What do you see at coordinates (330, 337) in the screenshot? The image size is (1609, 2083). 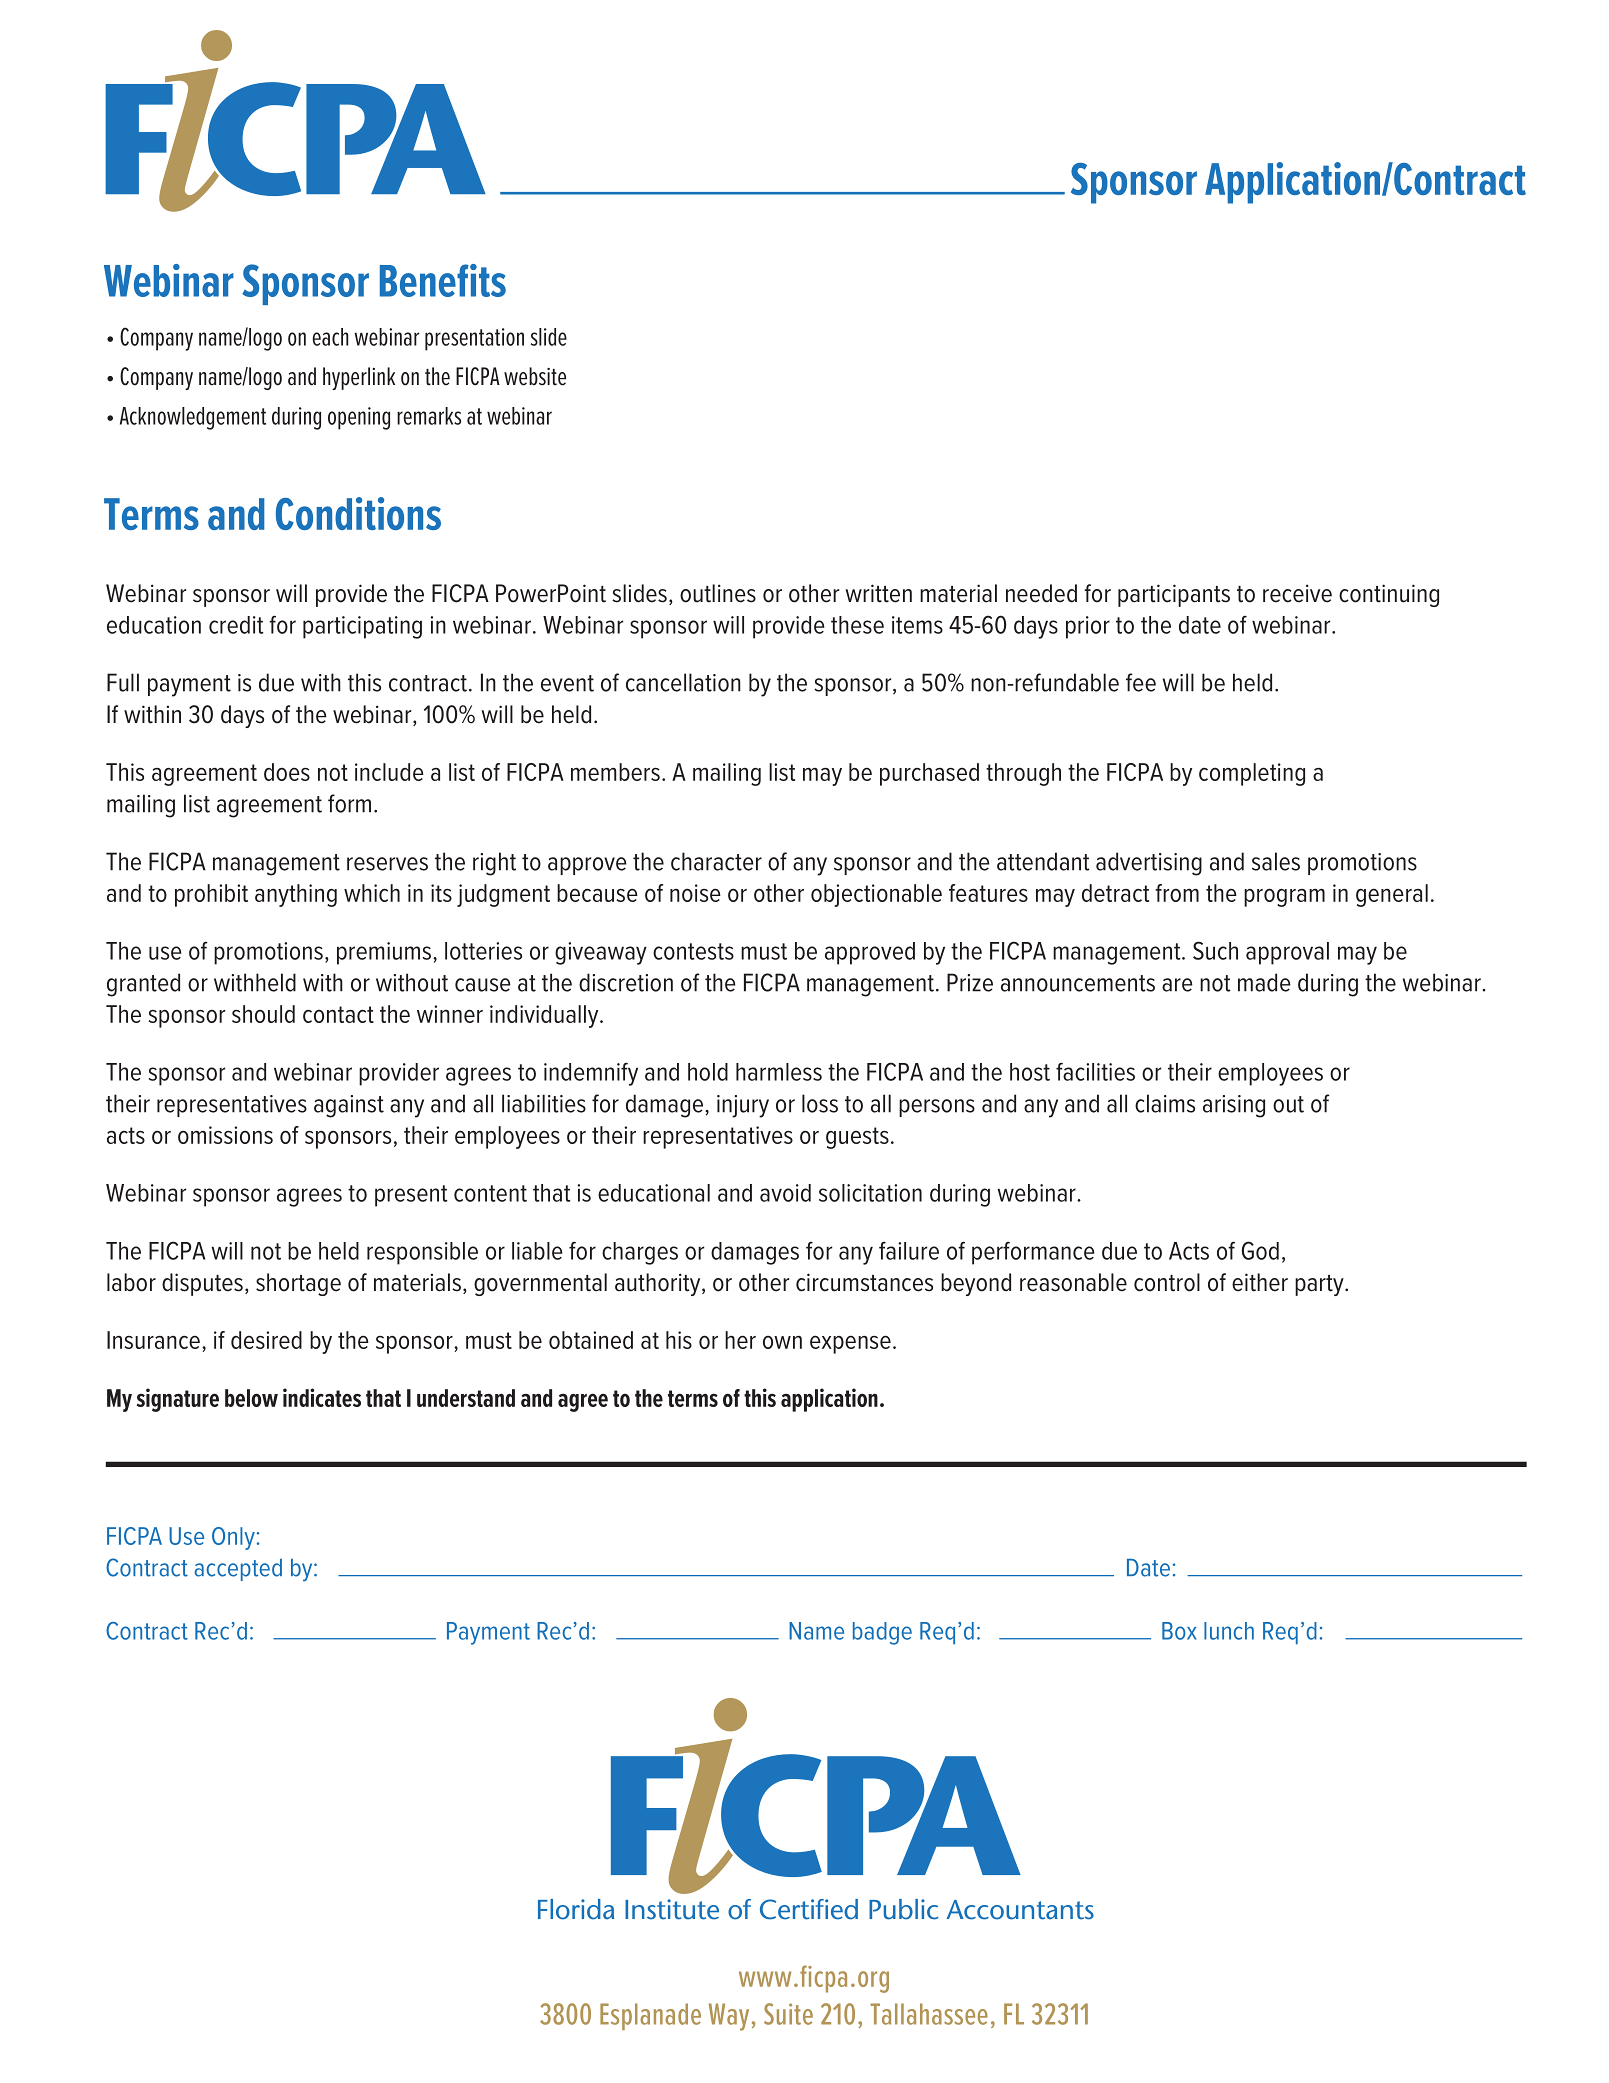 I see `each` at bounding box center [330, 337].
